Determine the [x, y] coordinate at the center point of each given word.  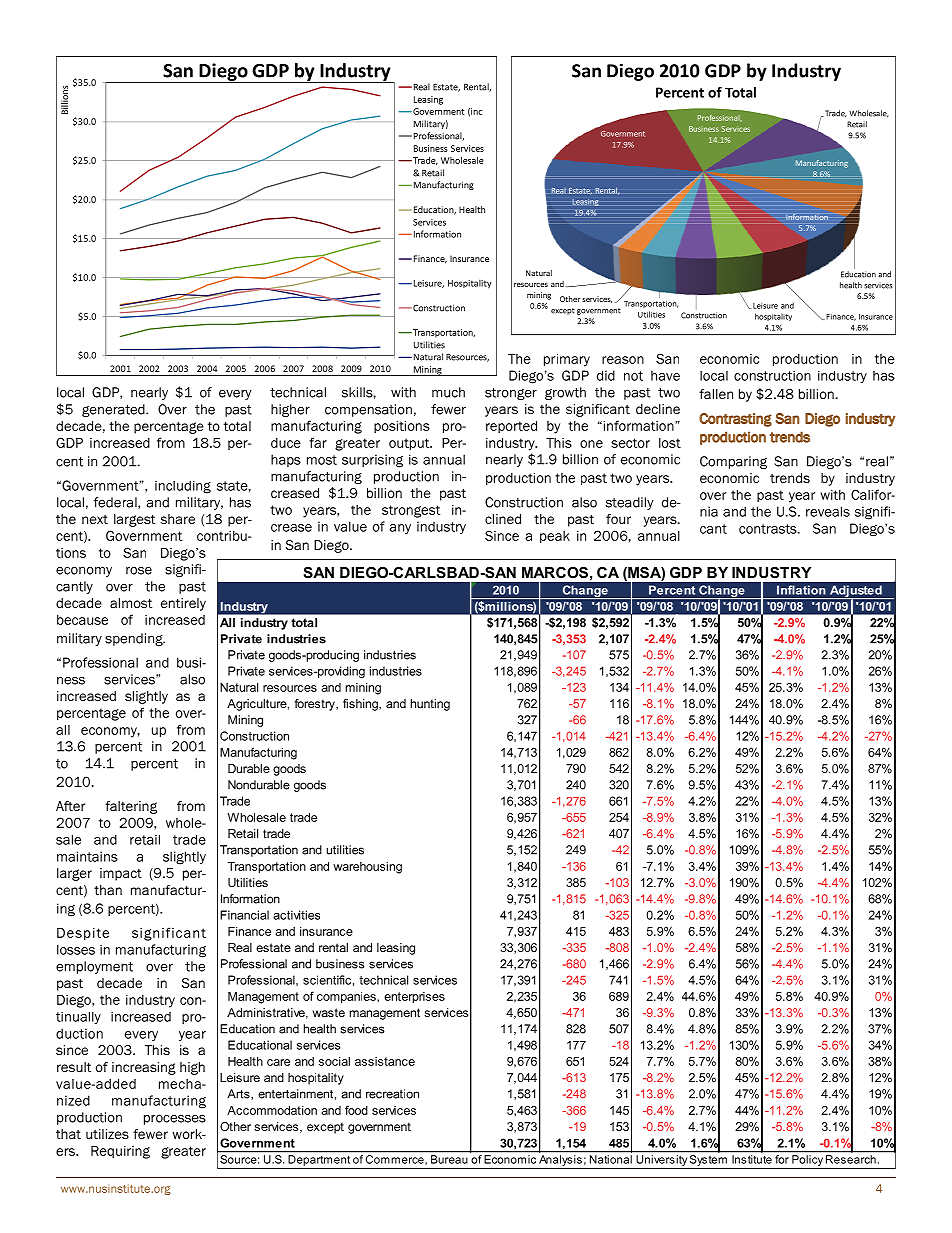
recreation [392, 1094]
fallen [716, 394]
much [448, 392]
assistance [385, 1061]
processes [175, 1119]
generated [114, 410]
